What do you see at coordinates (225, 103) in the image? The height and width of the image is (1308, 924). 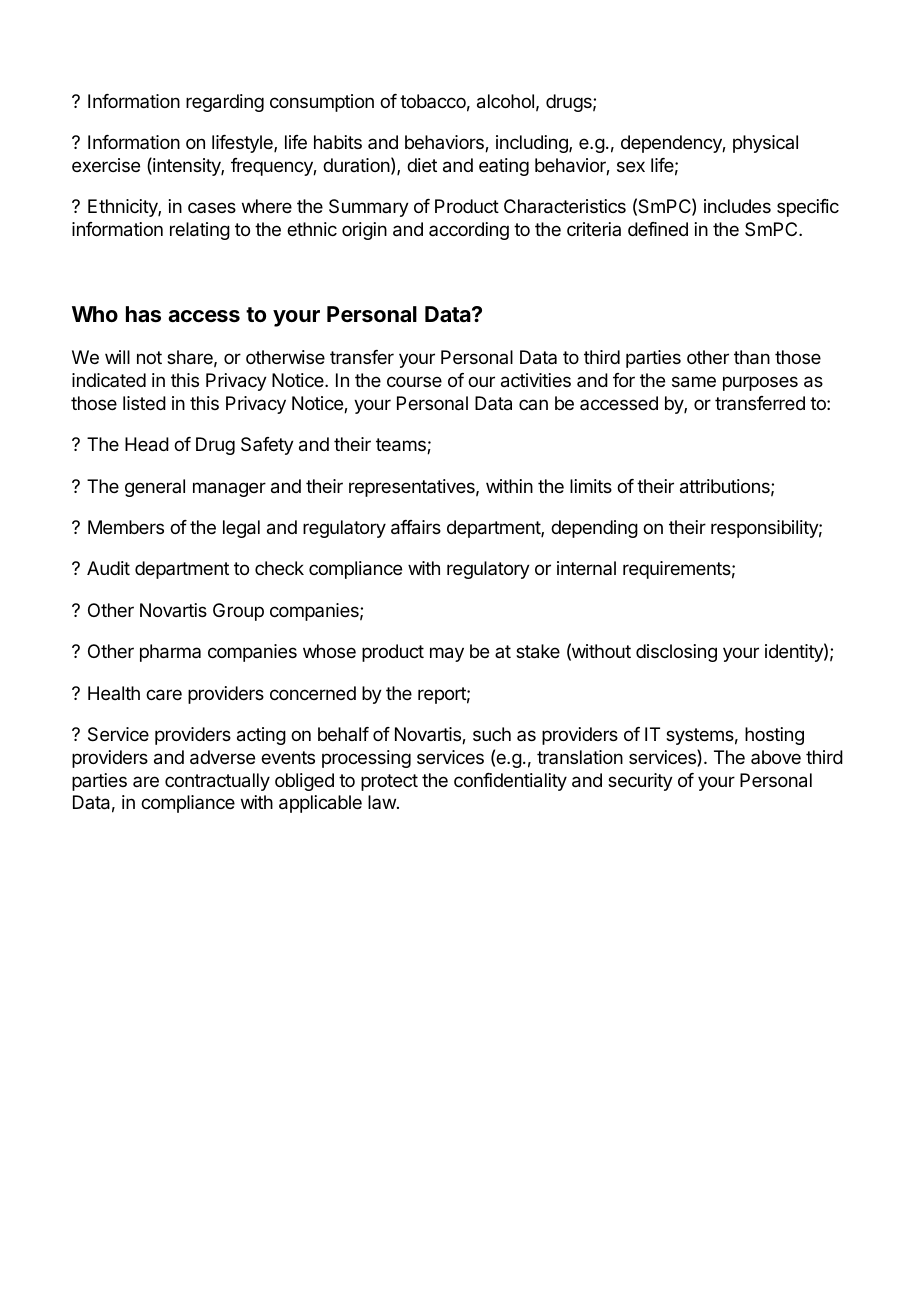 I see `regarding` at bounding box center [225, 103].
